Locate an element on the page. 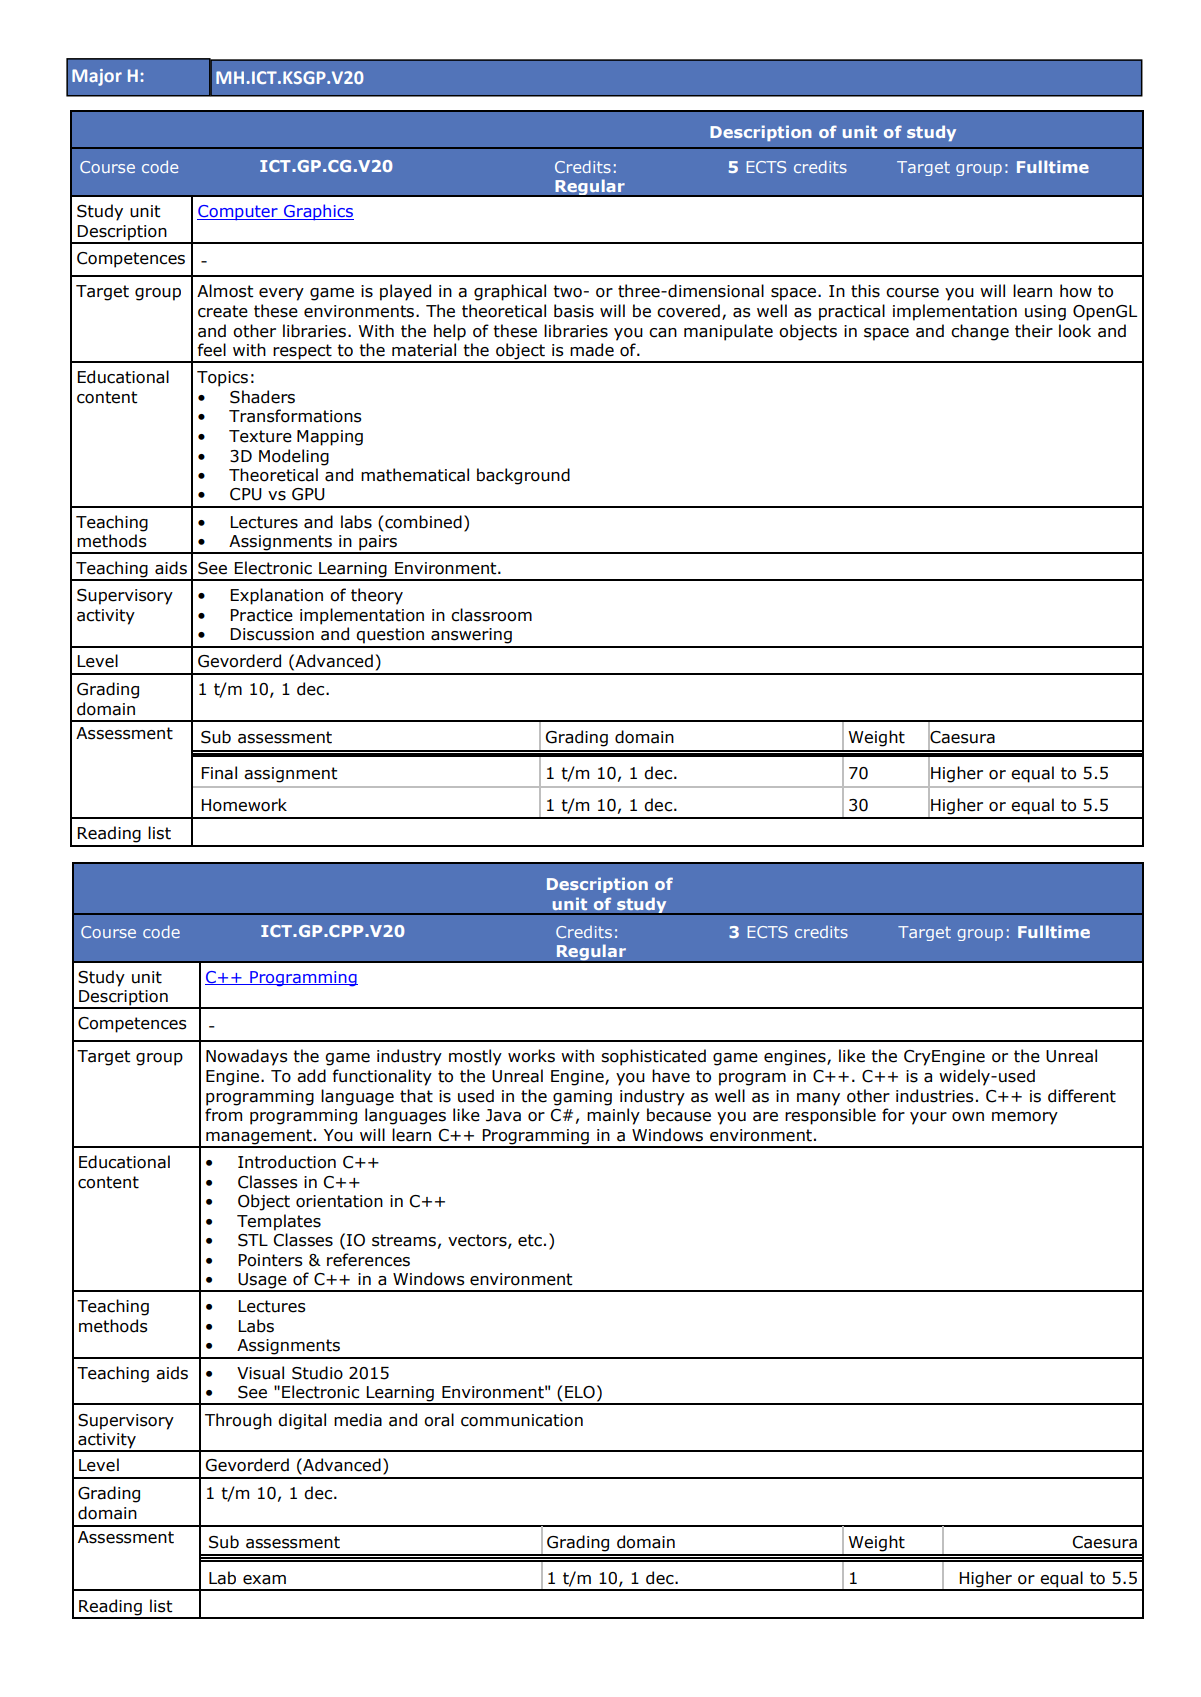  industries is located at coordinates (935, 1096).
